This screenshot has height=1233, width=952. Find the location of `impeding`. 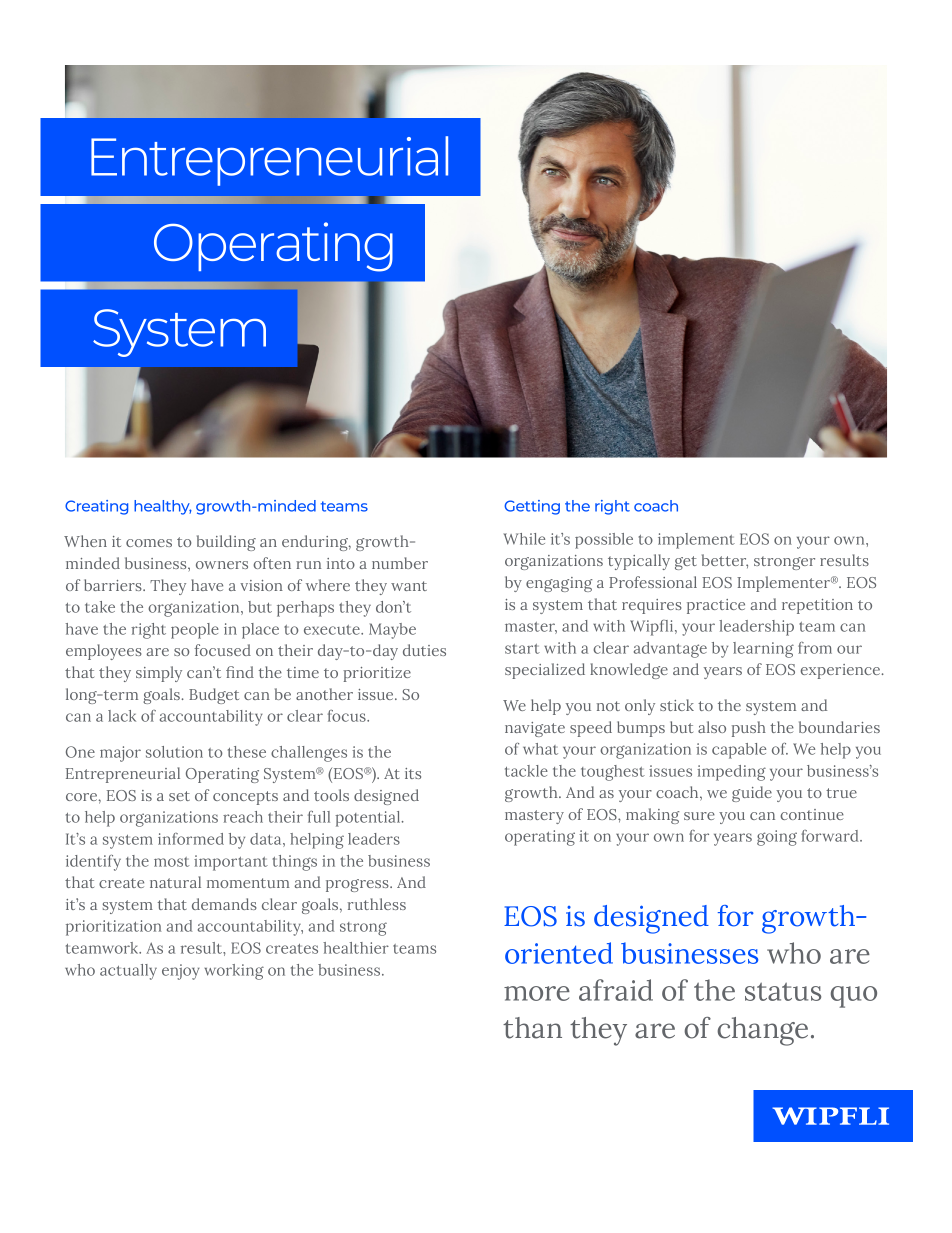

impeding is located at coordinates (731, 773).
